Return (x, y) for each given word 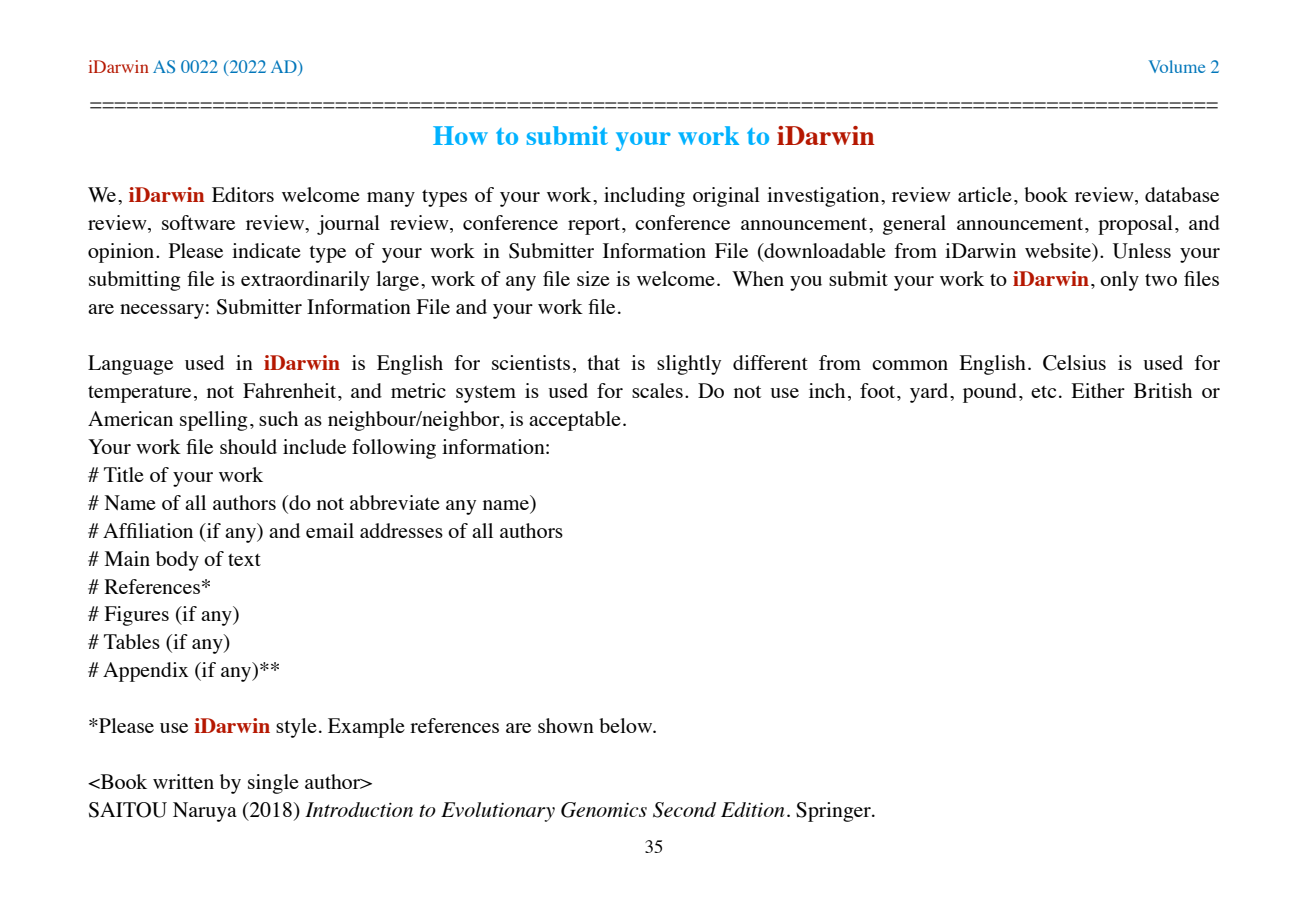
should (248, 446)
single (273, 784)
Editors (243, 194)
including (644, 197)
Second (684, 810)
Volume (1177, 66)
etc (1043, 392)
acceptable (575, 421)
